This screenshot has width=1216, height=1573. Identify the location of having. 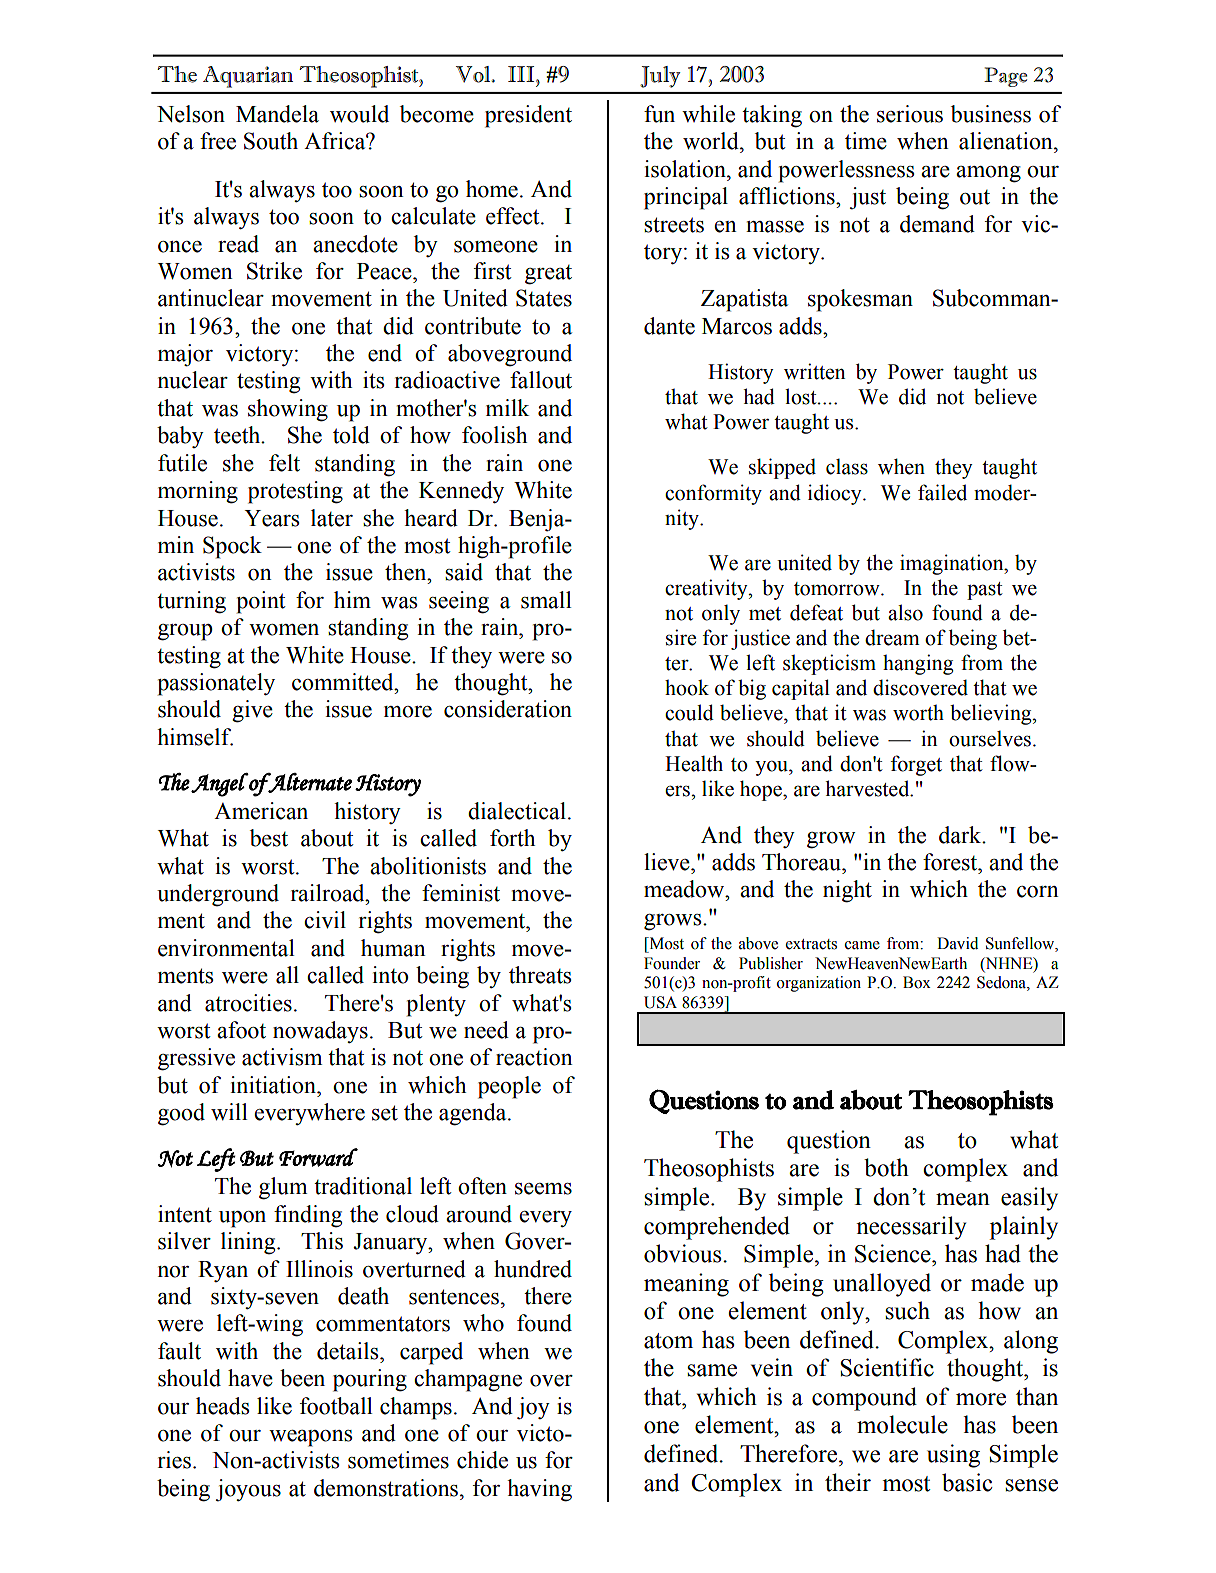
(539, 1490).
